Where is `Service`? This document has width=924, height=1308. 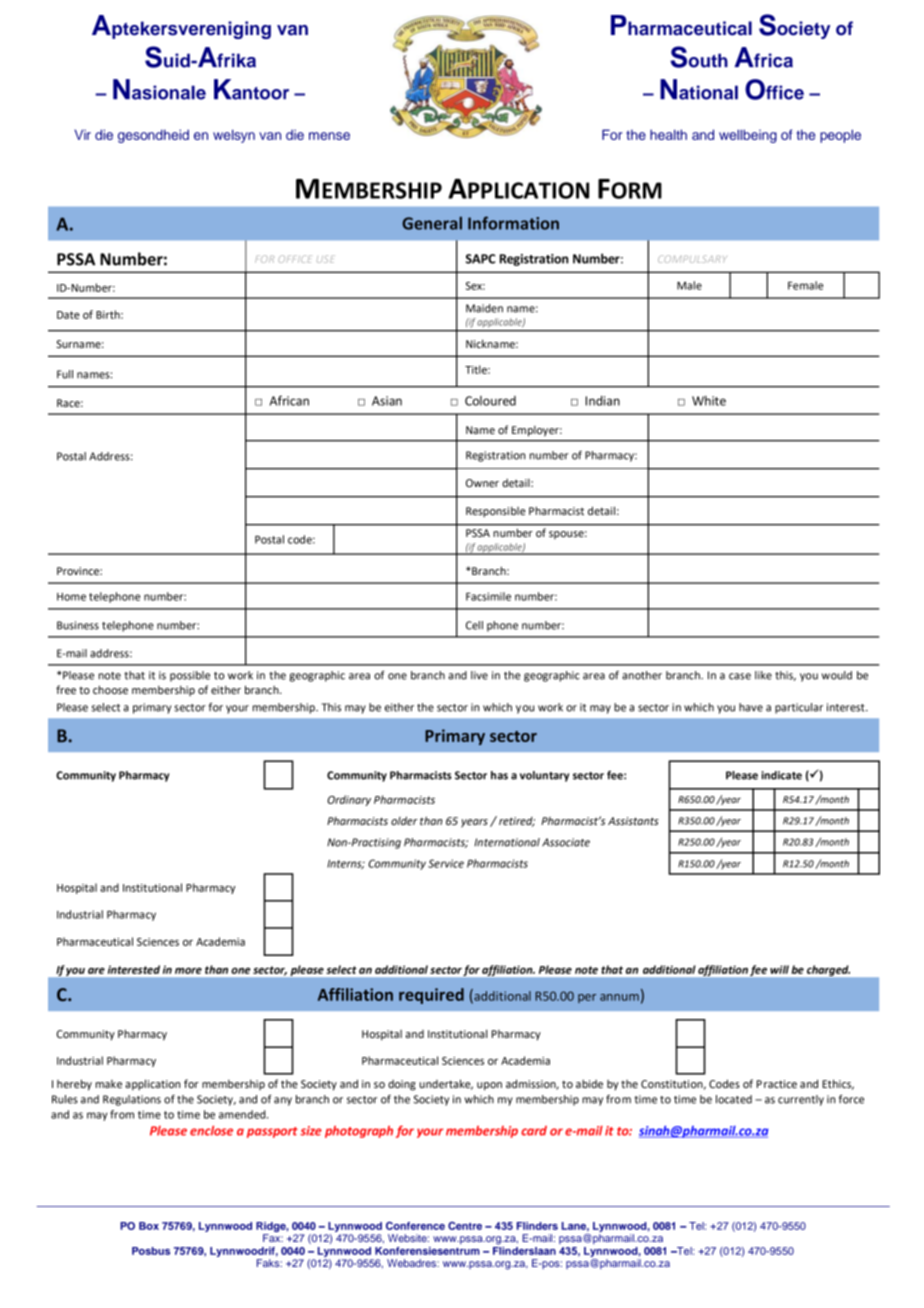
Service is located at coordinates (446, 863).
